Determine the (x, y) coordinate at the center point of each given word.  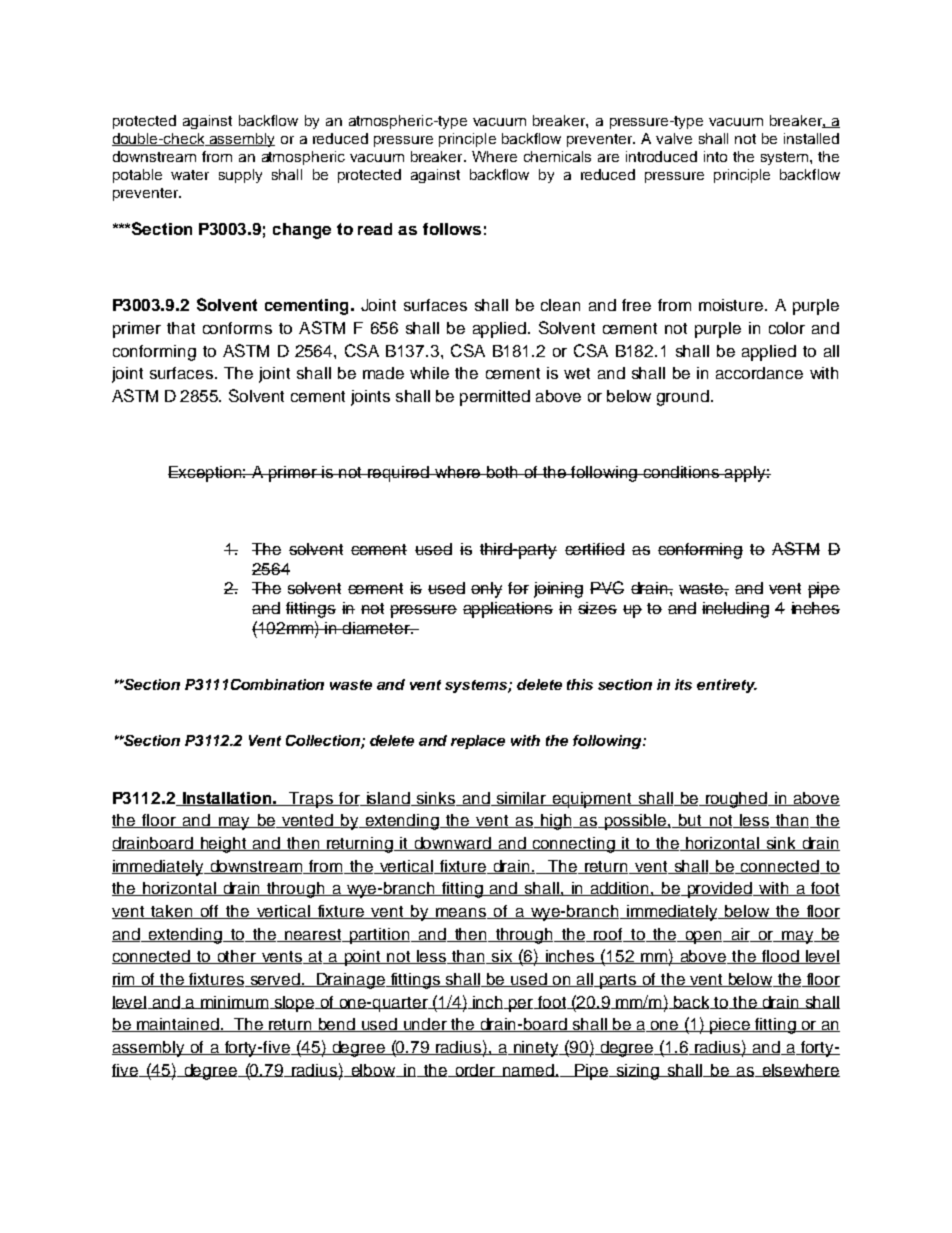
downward (452, 844)
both (503, 472)
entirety (727, 686)
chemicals (557, 156)
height (223, 845)
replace (478, 742)
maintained (178, 1025)
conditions (682, 472)
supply (240, 176)
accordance (759, 373)
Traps (311, 800)
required (399, 474)
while (429, 373)
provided (719, 890)
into (715, 156)
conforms (237, 328)
